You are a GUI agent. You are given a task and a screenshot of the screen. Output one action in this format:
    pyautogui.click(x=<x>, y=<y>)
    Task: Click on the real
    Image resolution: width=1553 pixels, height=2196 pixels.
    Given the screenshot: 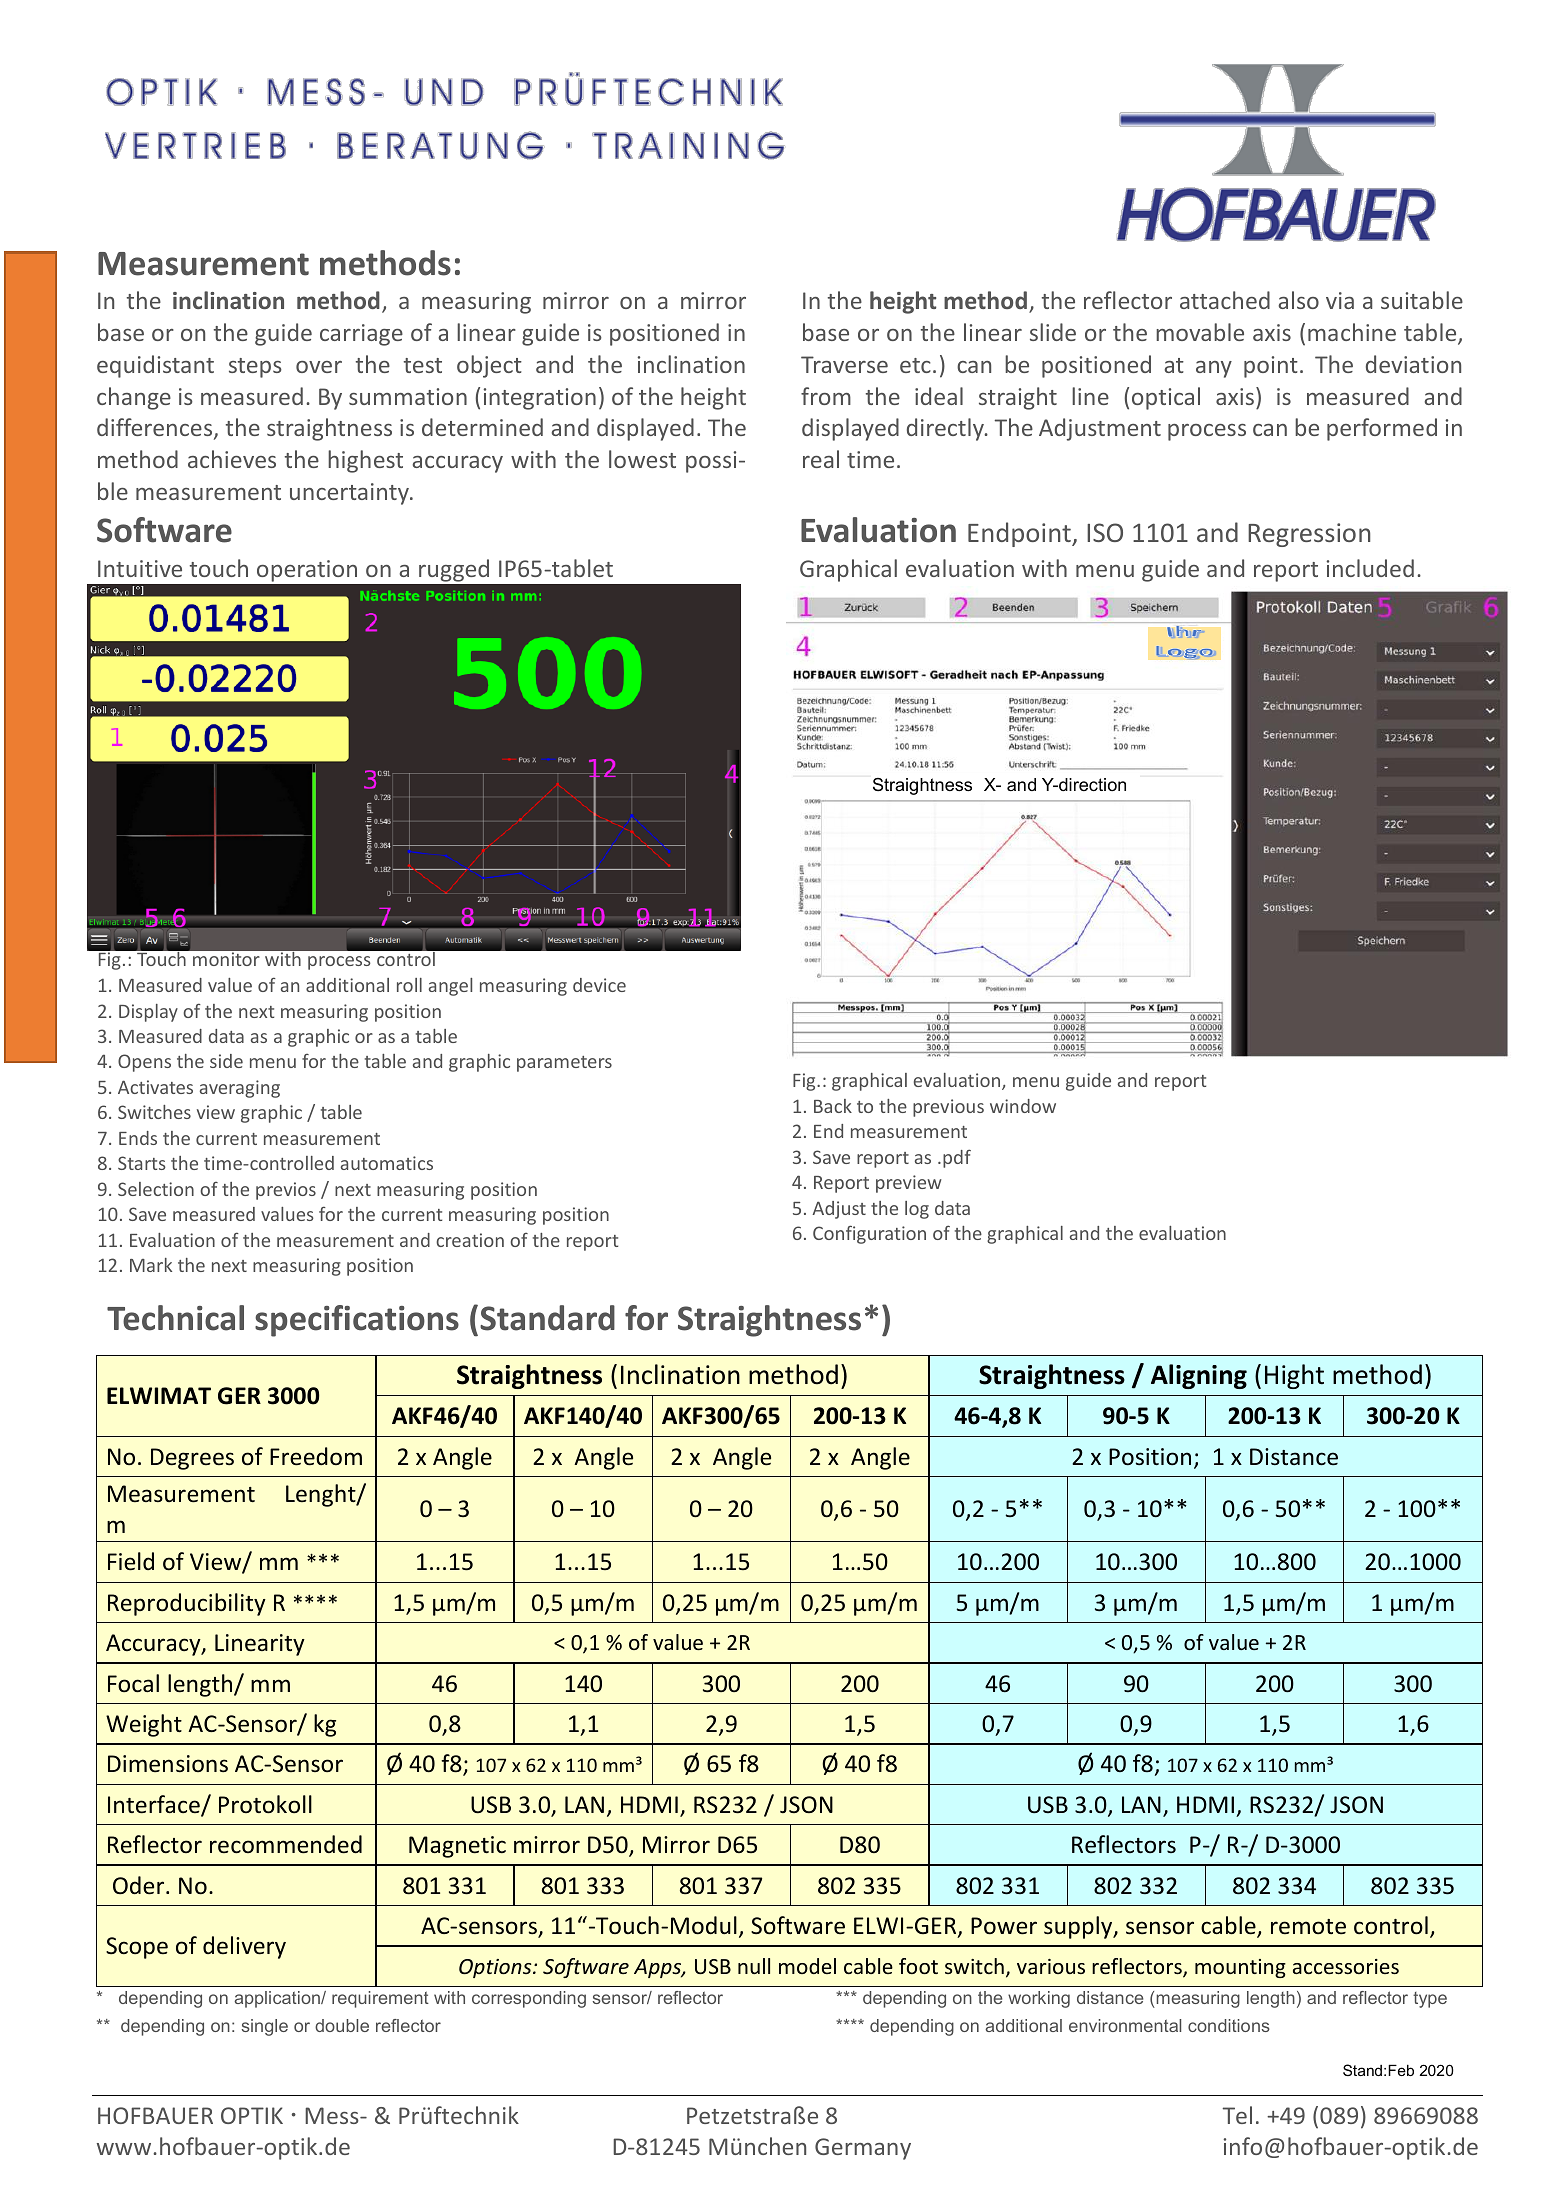 What is the action you would take?
    pyautogui.click(x=821, y=459)
